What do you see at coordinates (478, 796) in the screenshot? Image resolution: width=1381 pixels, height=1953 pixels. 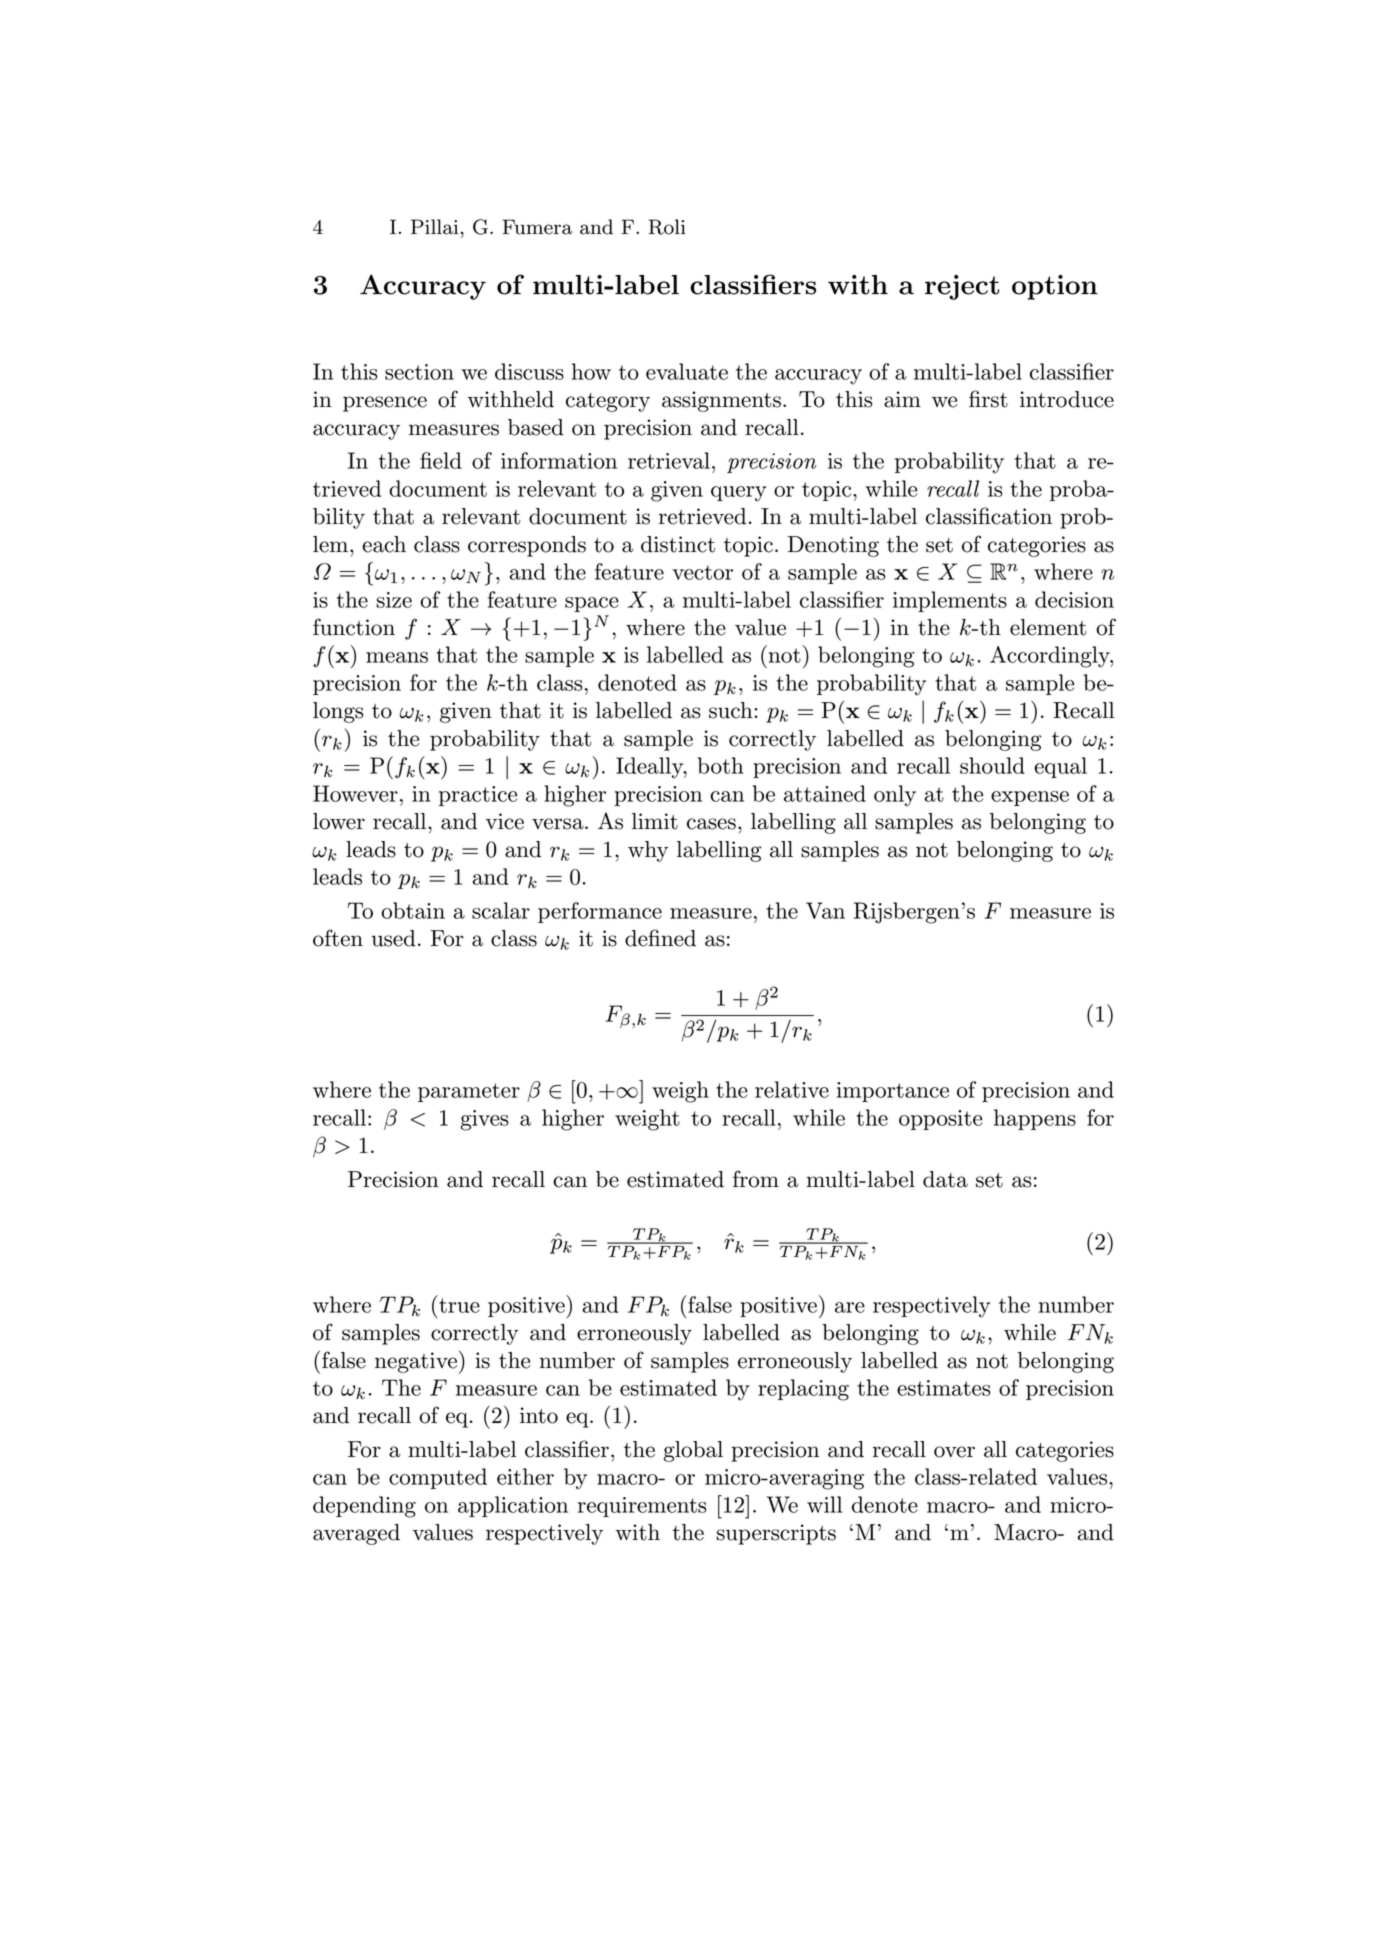 I see `practice` at bounding box center [478, 796].
